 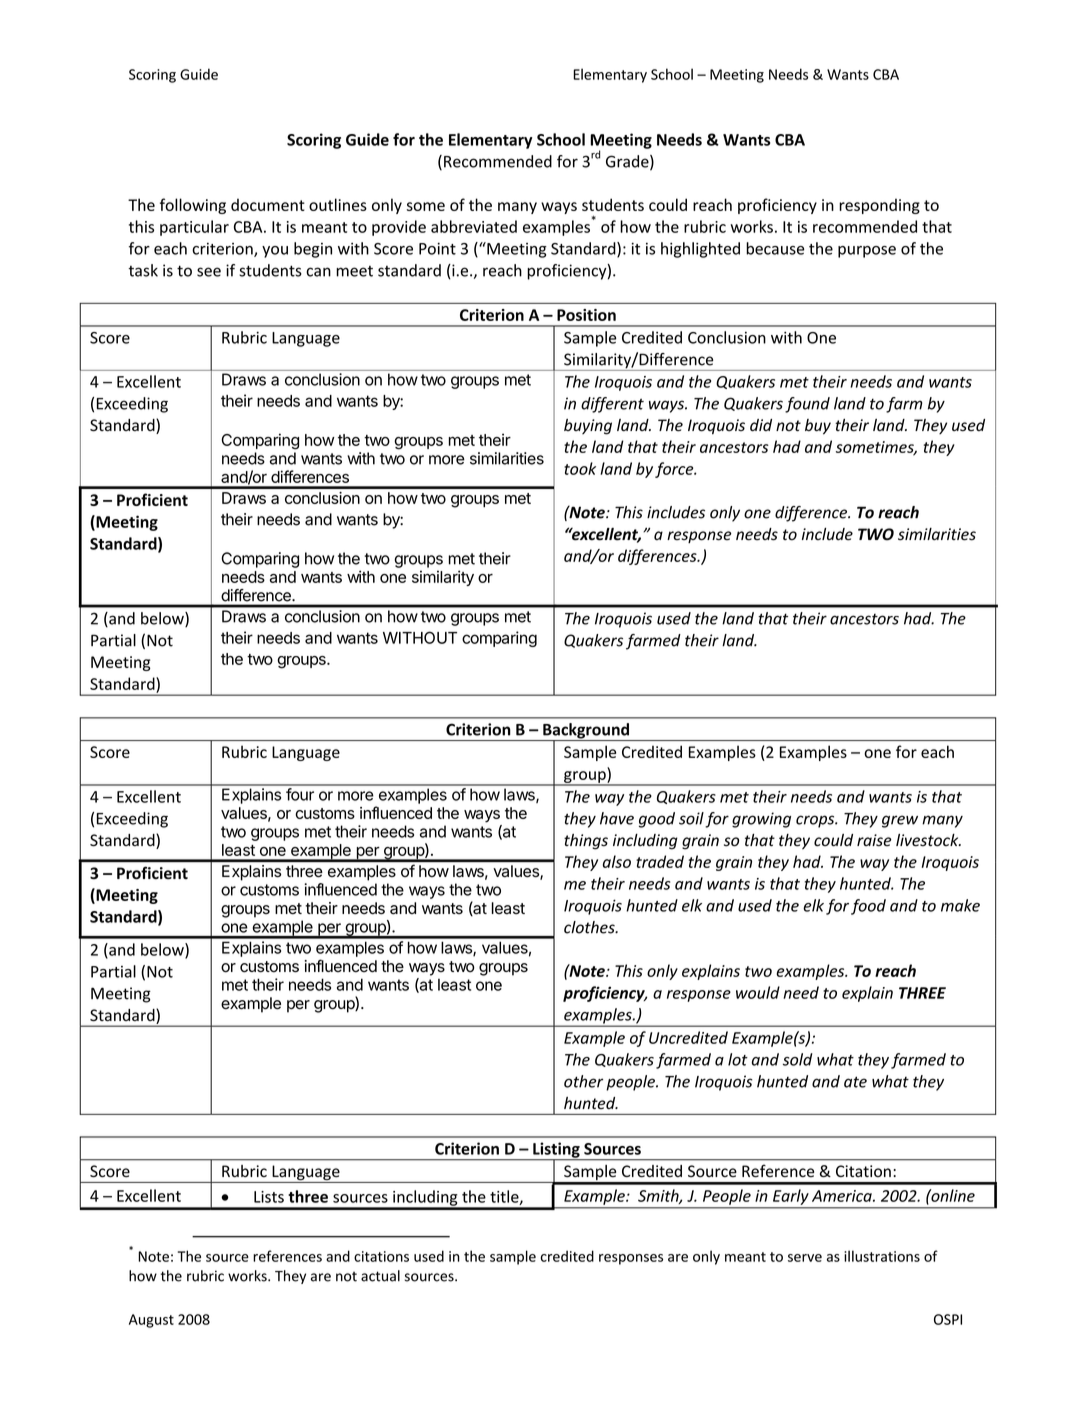 What do you see at coordinates (867, 252) in the image?
I see `purpose` at bounding box center [867, 252].
